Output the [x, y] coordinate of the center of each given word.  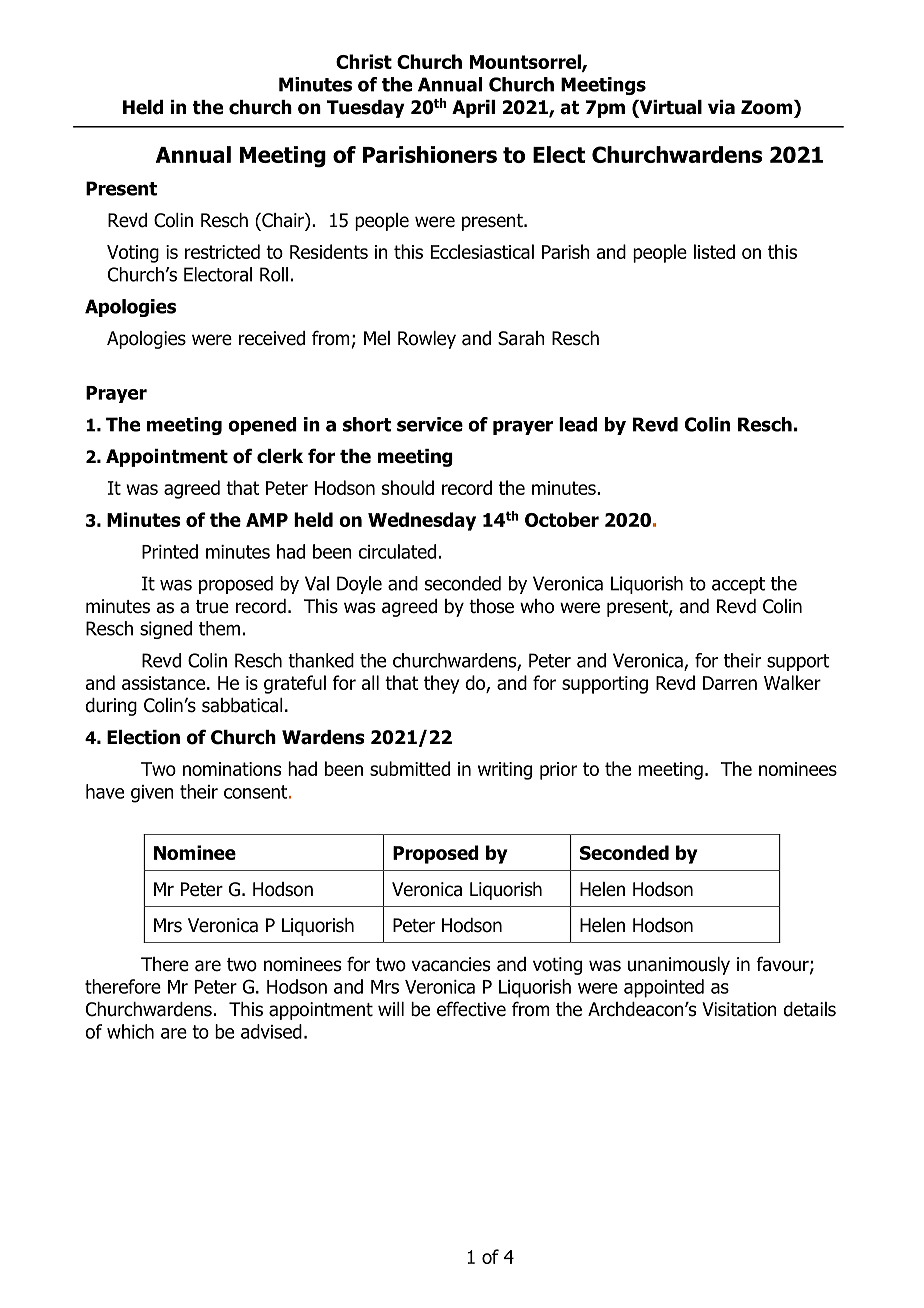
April [473, 109]
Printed [170, 551]
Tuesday [366, 109]
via [721, 107]
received [272, 338]
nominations [232, 769]
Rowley [427, 340]
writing [505, 771]
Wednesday [422, 521]
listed [714, 251]
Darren [730, 683]
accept [738, 585]
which [130, 1031]
